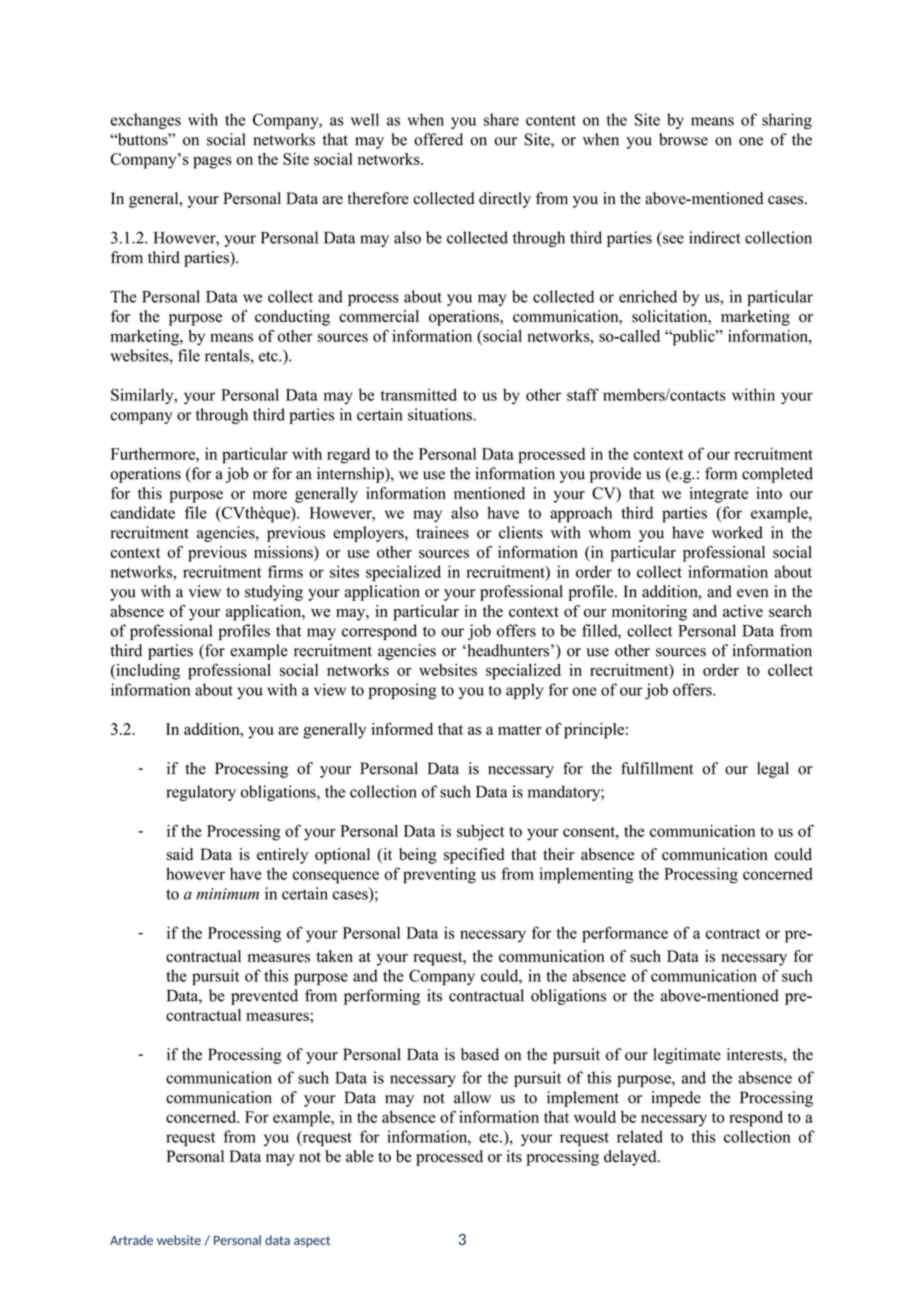  What do you see at coordinates (147, 672) in the image?
I see `including` at bounding box center [147, 672].
